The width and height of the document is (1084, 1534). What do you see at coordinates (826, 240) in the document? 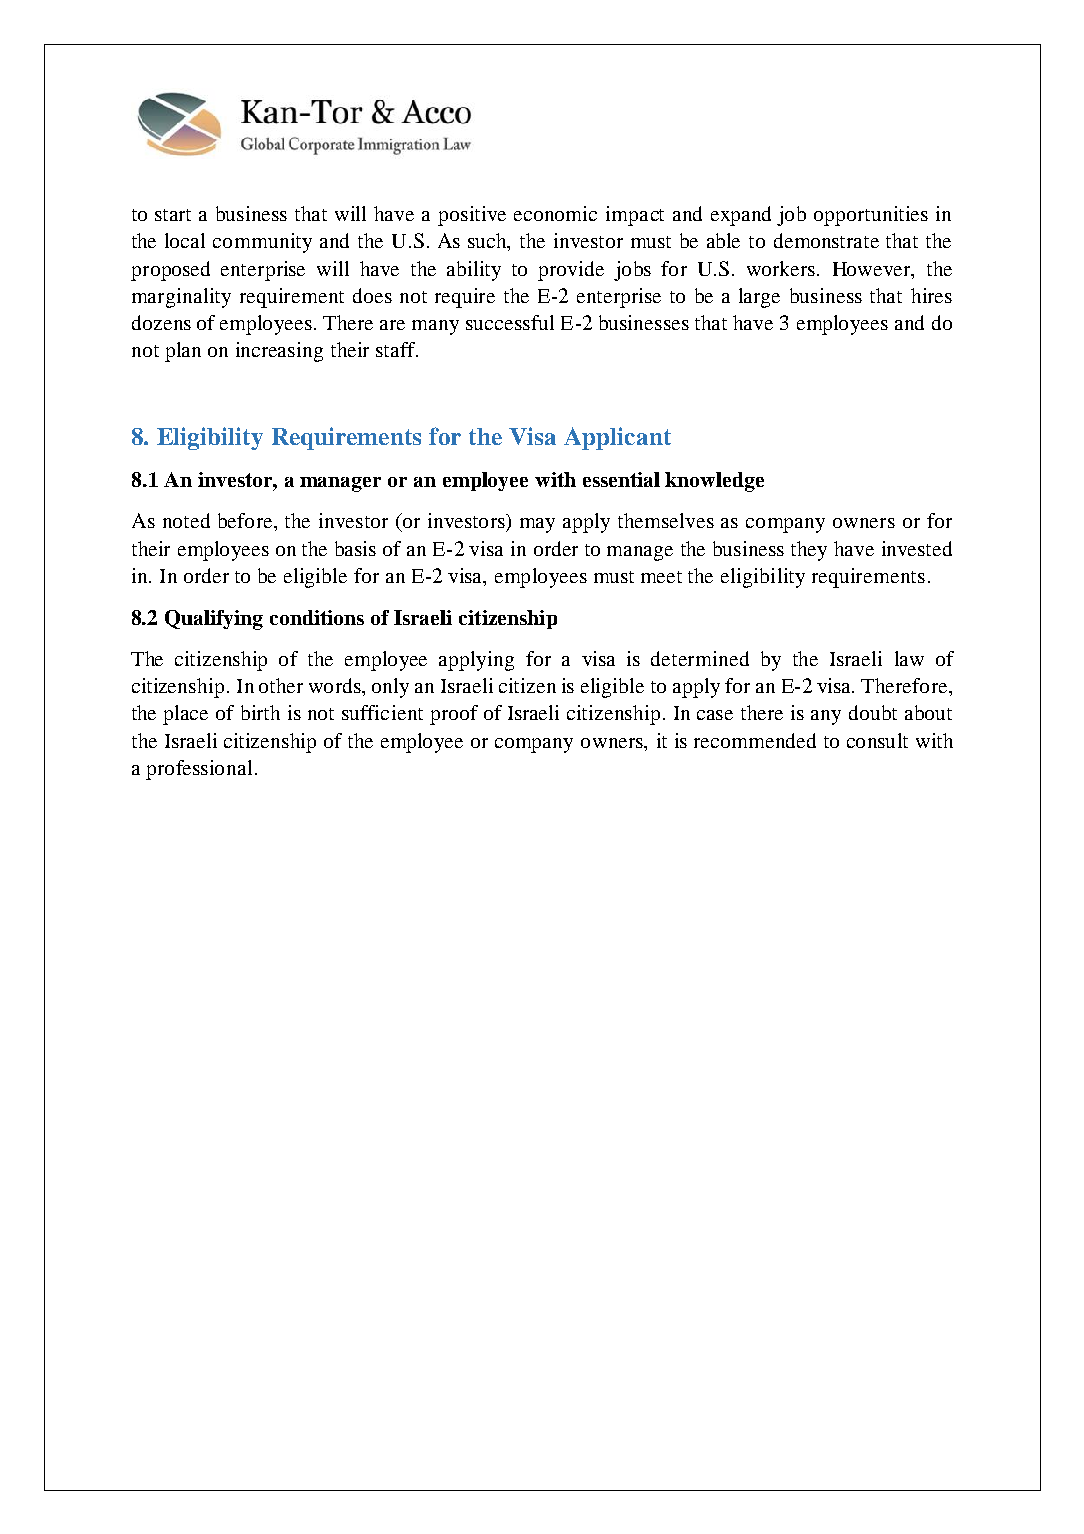
I see `demonstrate` at bounding box center [826, 240].
